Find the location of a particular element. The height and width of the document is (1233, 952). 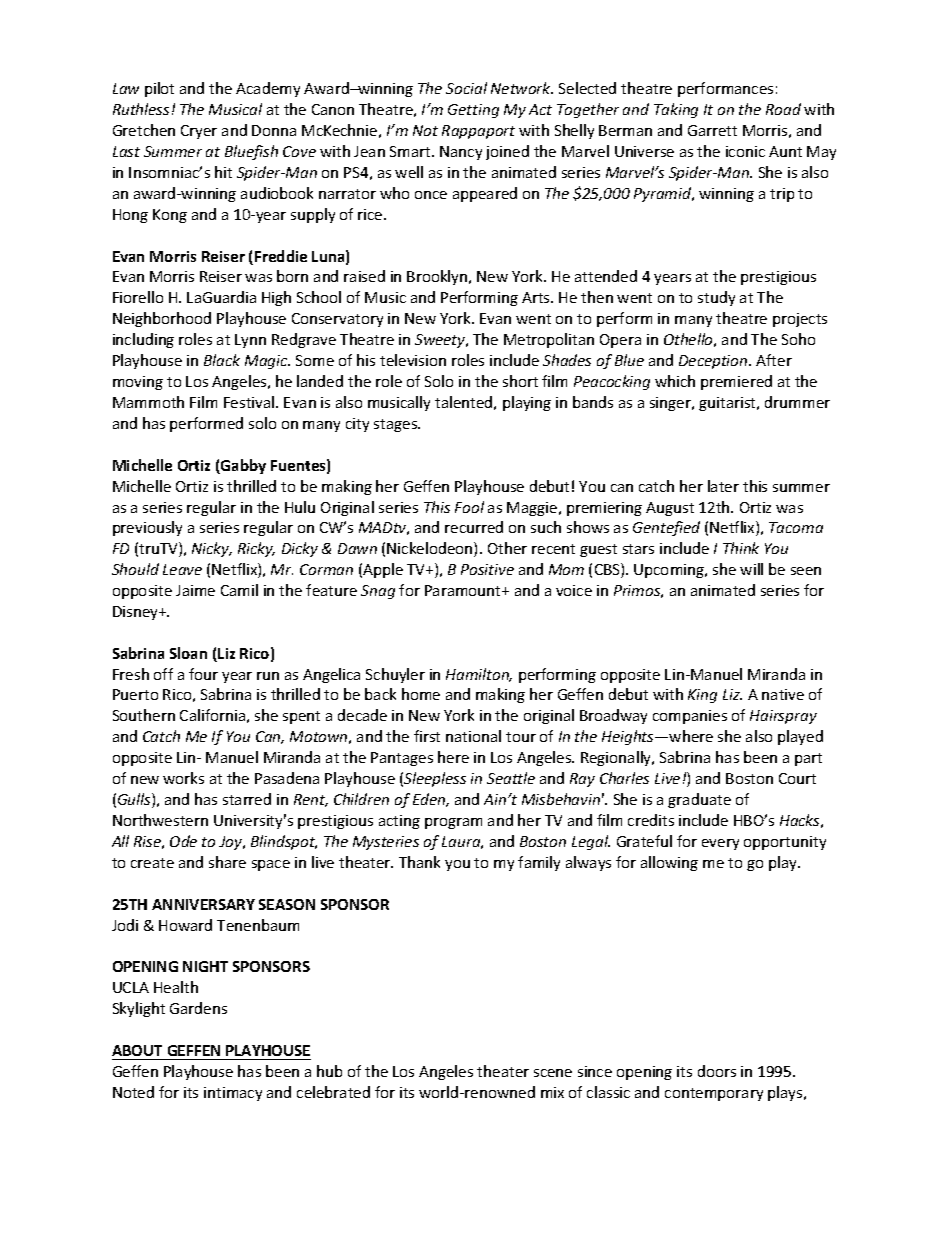

Paramount is located at coordinates (464, 590).
